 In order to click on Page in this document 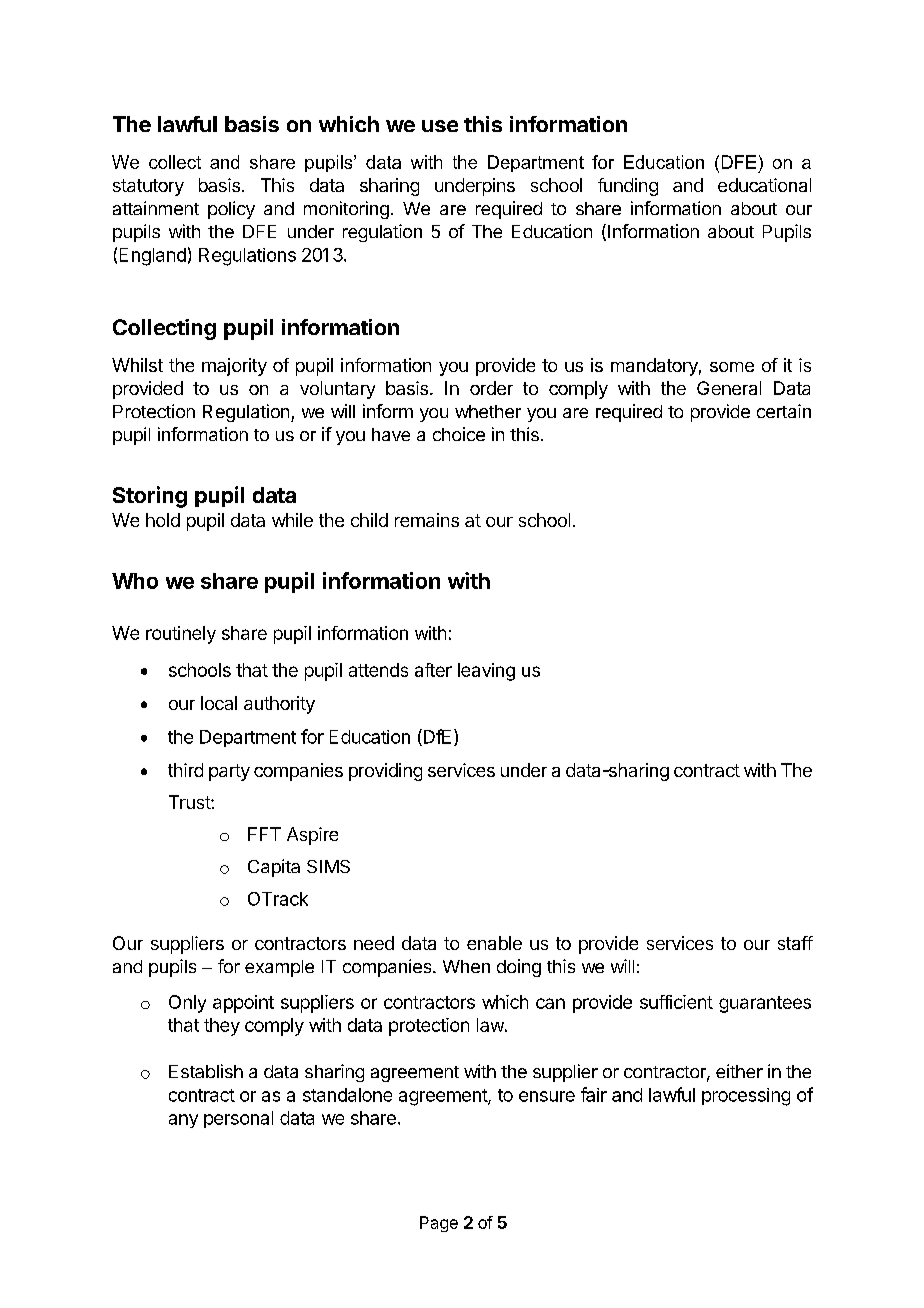, I will do `click(439, 1224)`.
